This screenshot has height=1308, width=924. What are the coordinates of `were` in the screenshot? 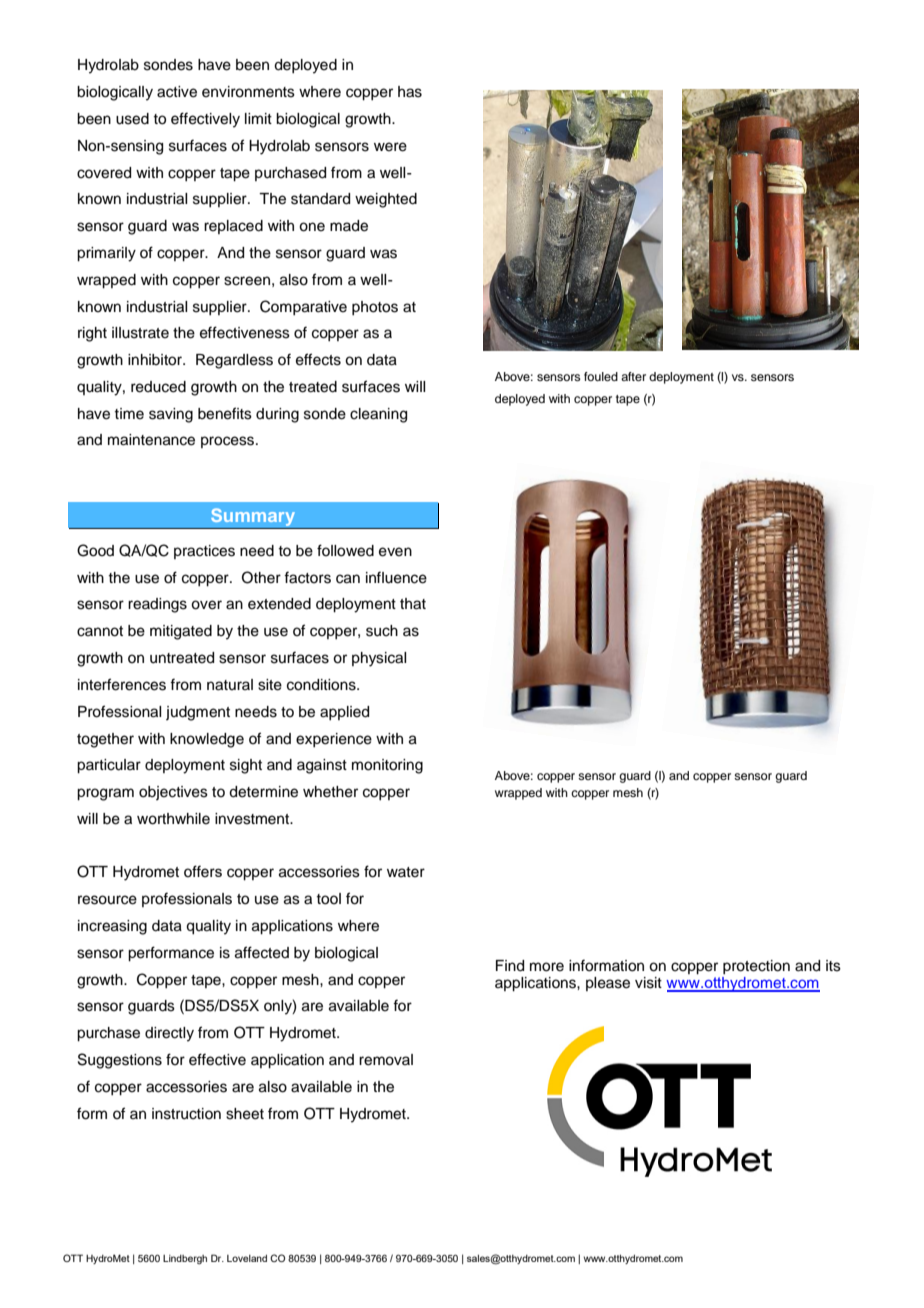 It's located at (390, 147).
